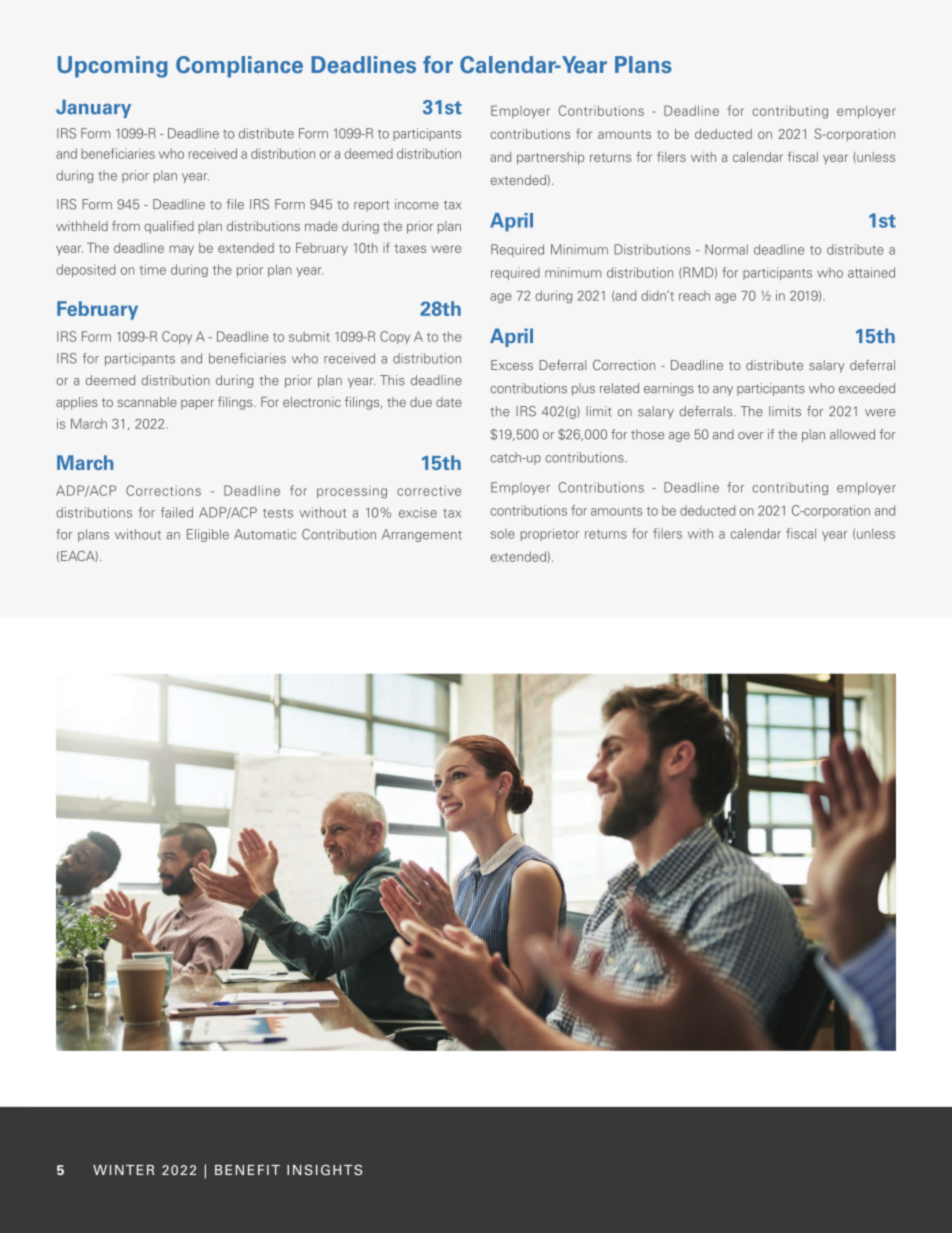  What do you see at coordinates (410, 248) in the screenshot?
I see `taxes` at bounding box center [410, 248].
